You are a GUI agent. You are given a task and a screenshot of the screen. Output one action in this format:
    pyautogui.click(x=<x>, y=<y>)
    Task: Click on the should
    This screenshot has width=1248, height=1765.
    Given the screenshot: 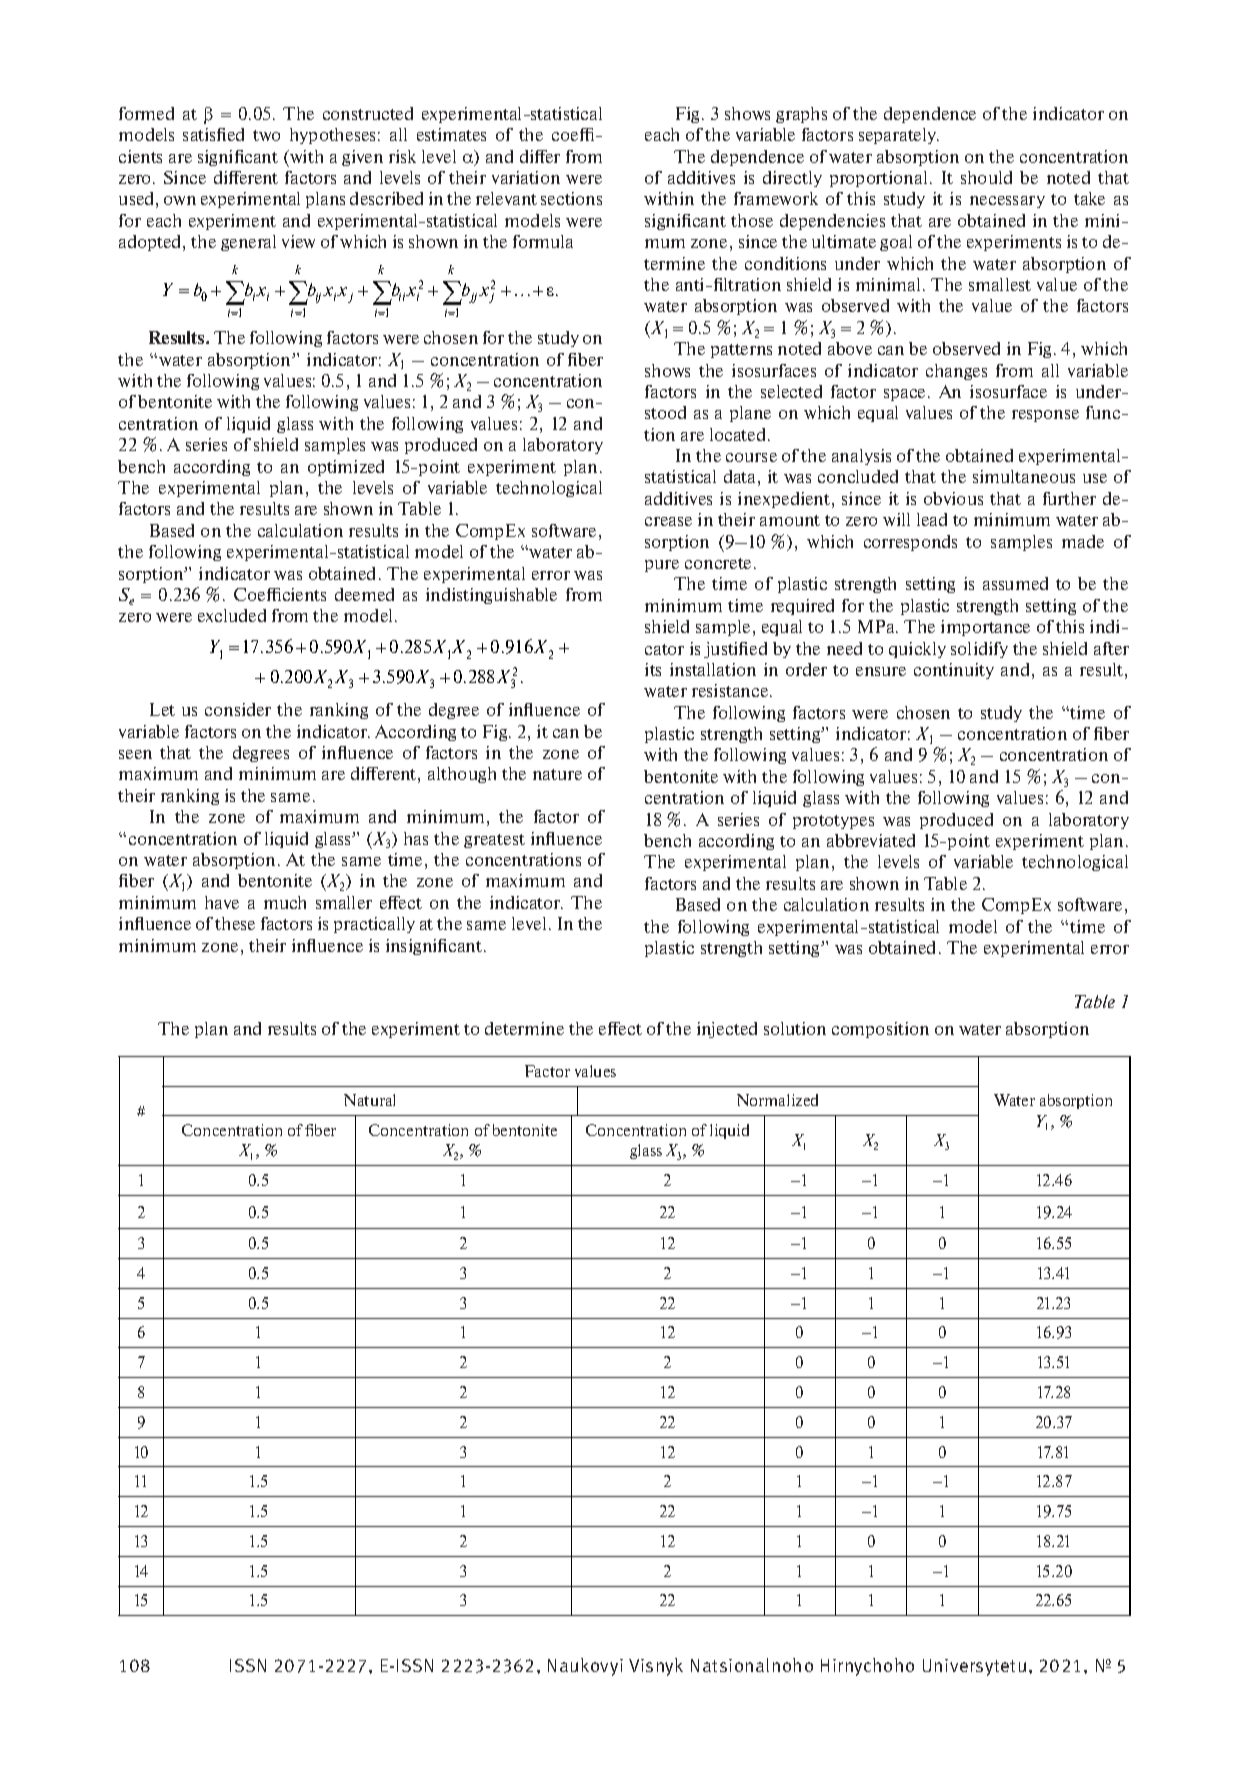 What is the action you would take?
    pyautogui.click(x=986, y=177)
